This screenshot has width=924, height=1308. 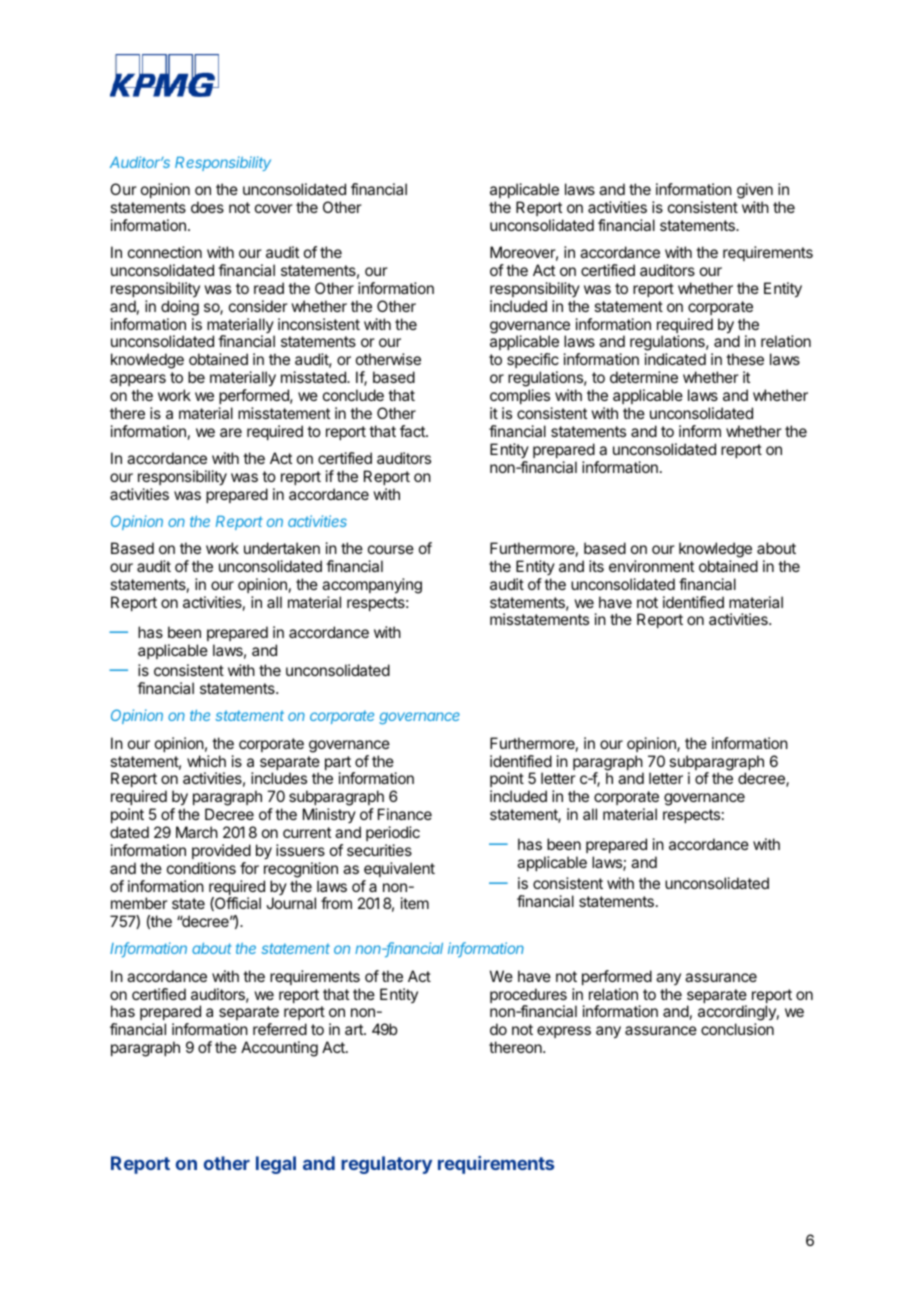 What do you see at coordinates (207, 207) in the screenshot?
I see `does` at bounding box center [207, 207].
